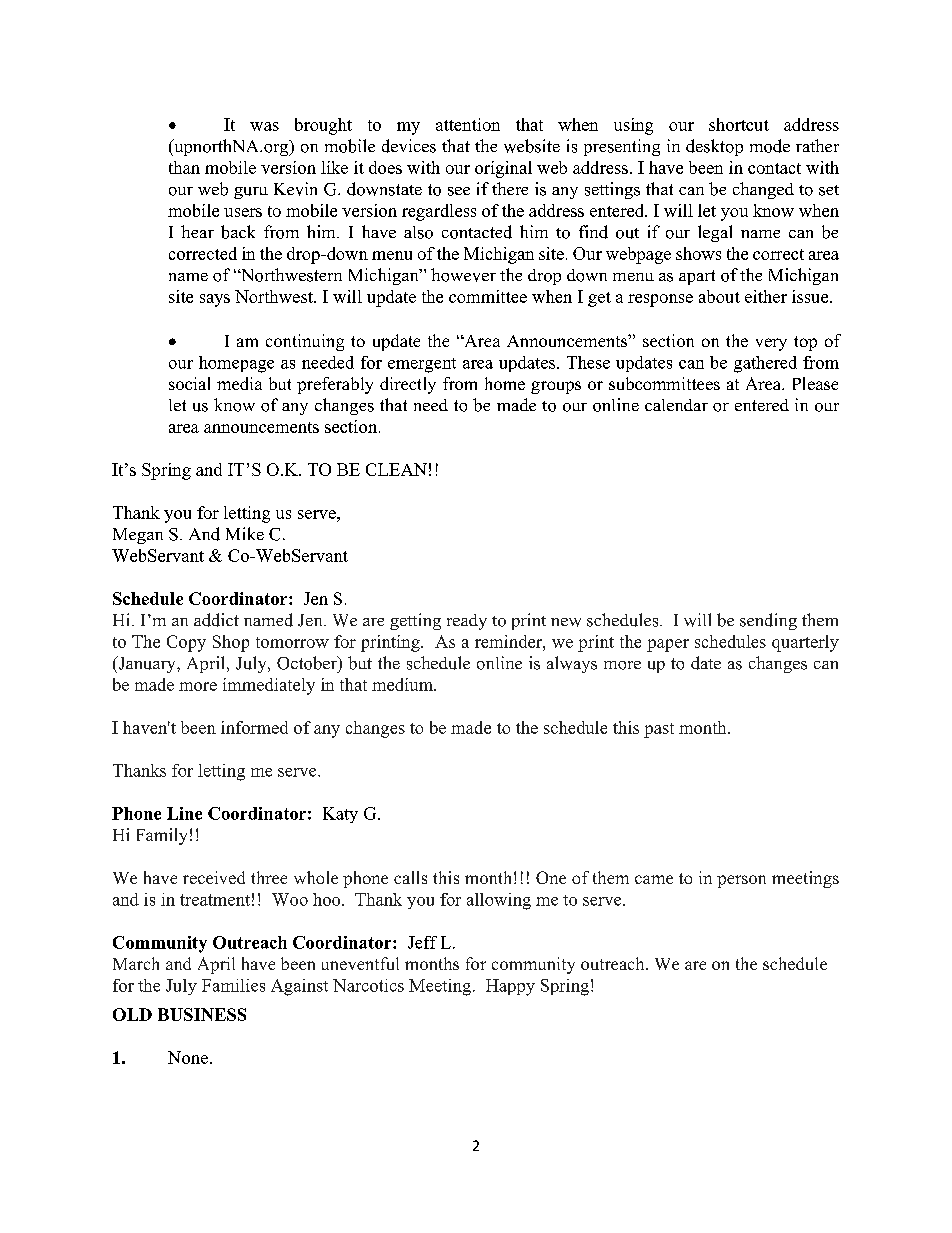  What do you see at coordinates (216, 620) in the document?
I see `addict` at bounding box center [216, 620].
